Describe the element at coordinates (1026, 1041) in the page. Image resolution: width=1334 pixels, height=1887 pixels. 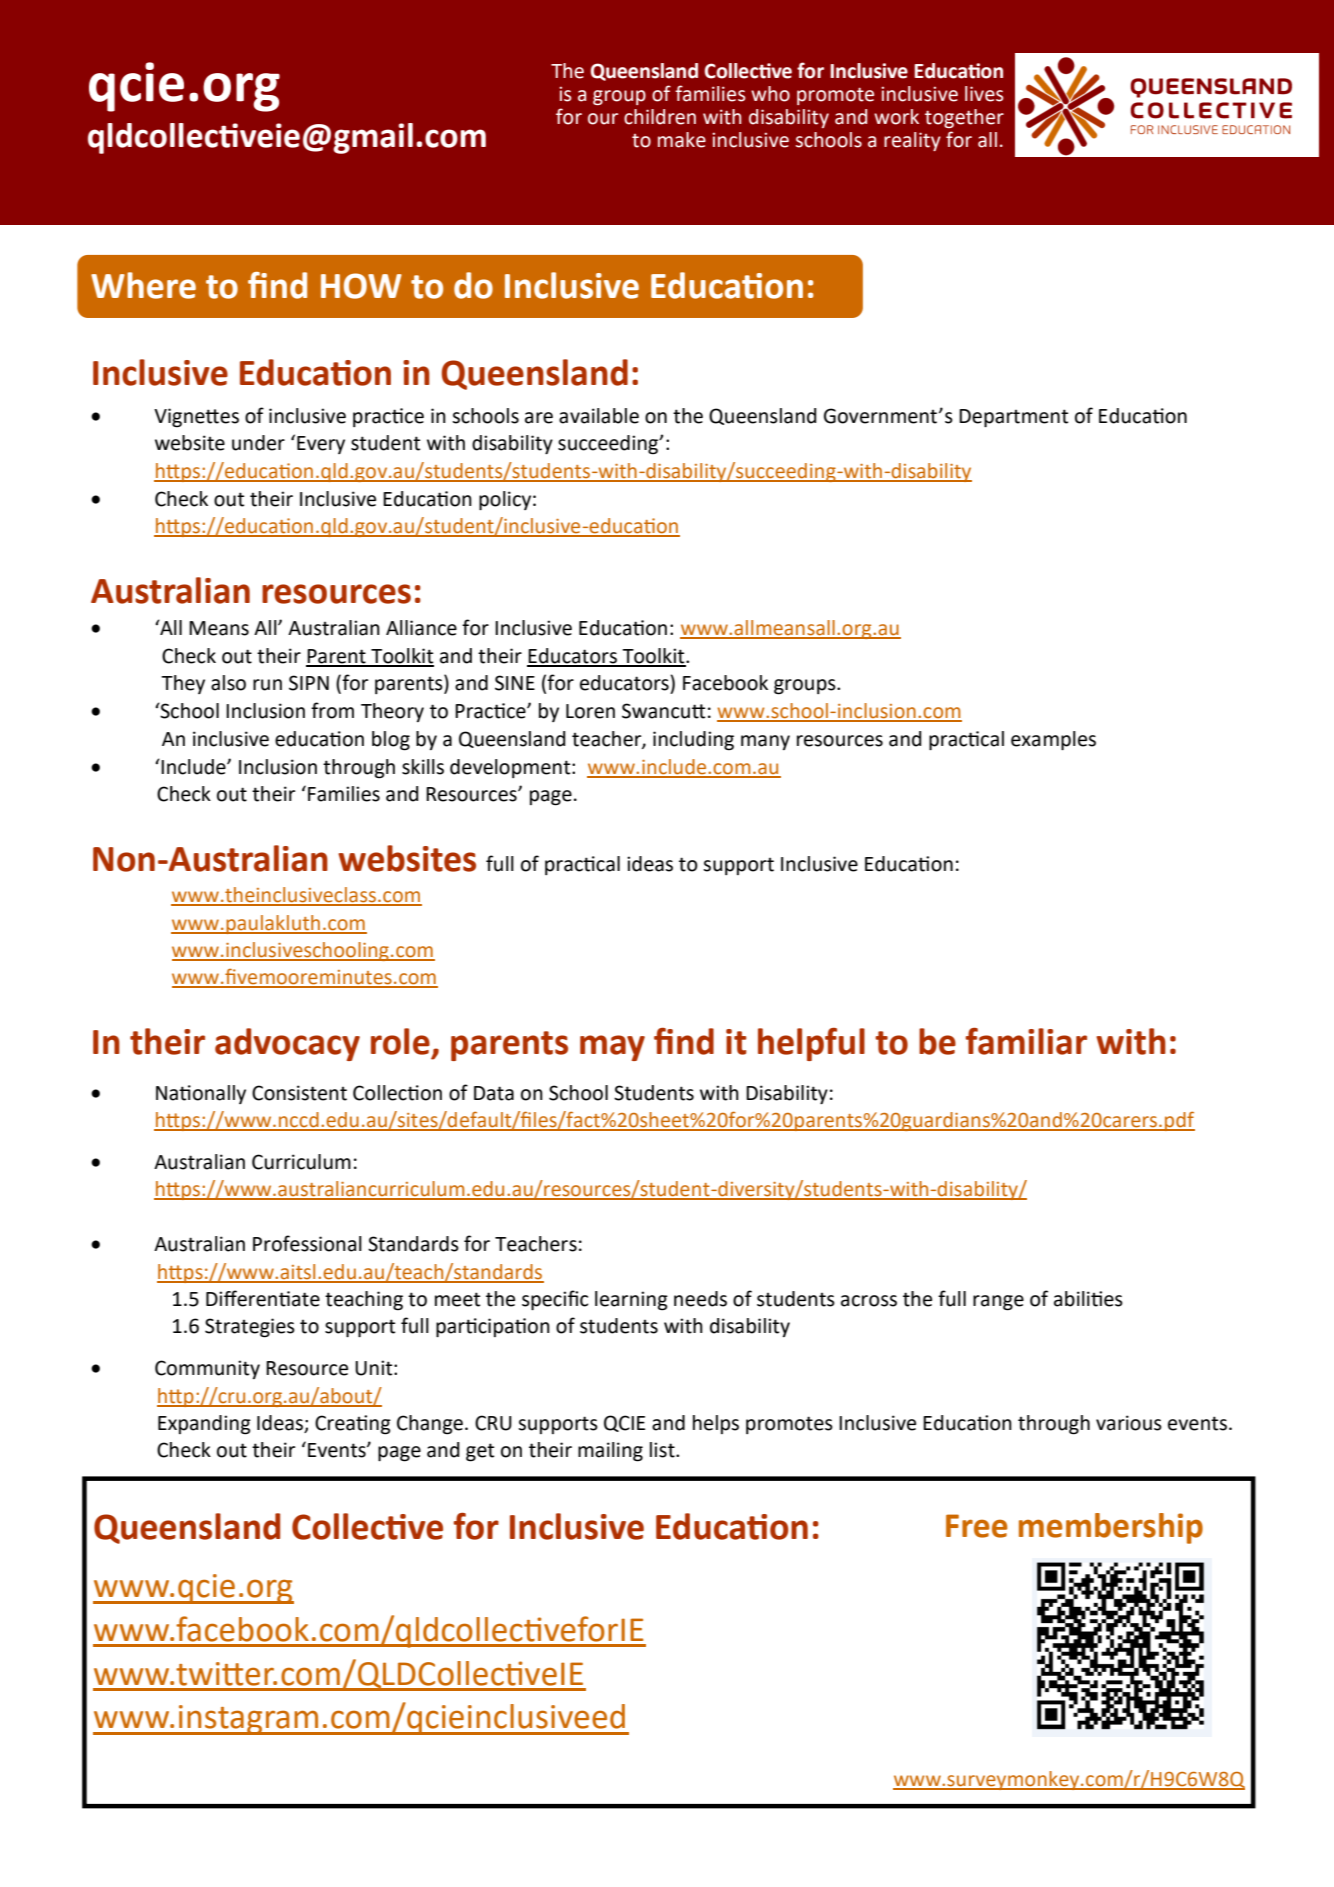
I see `familiar` at that location.
